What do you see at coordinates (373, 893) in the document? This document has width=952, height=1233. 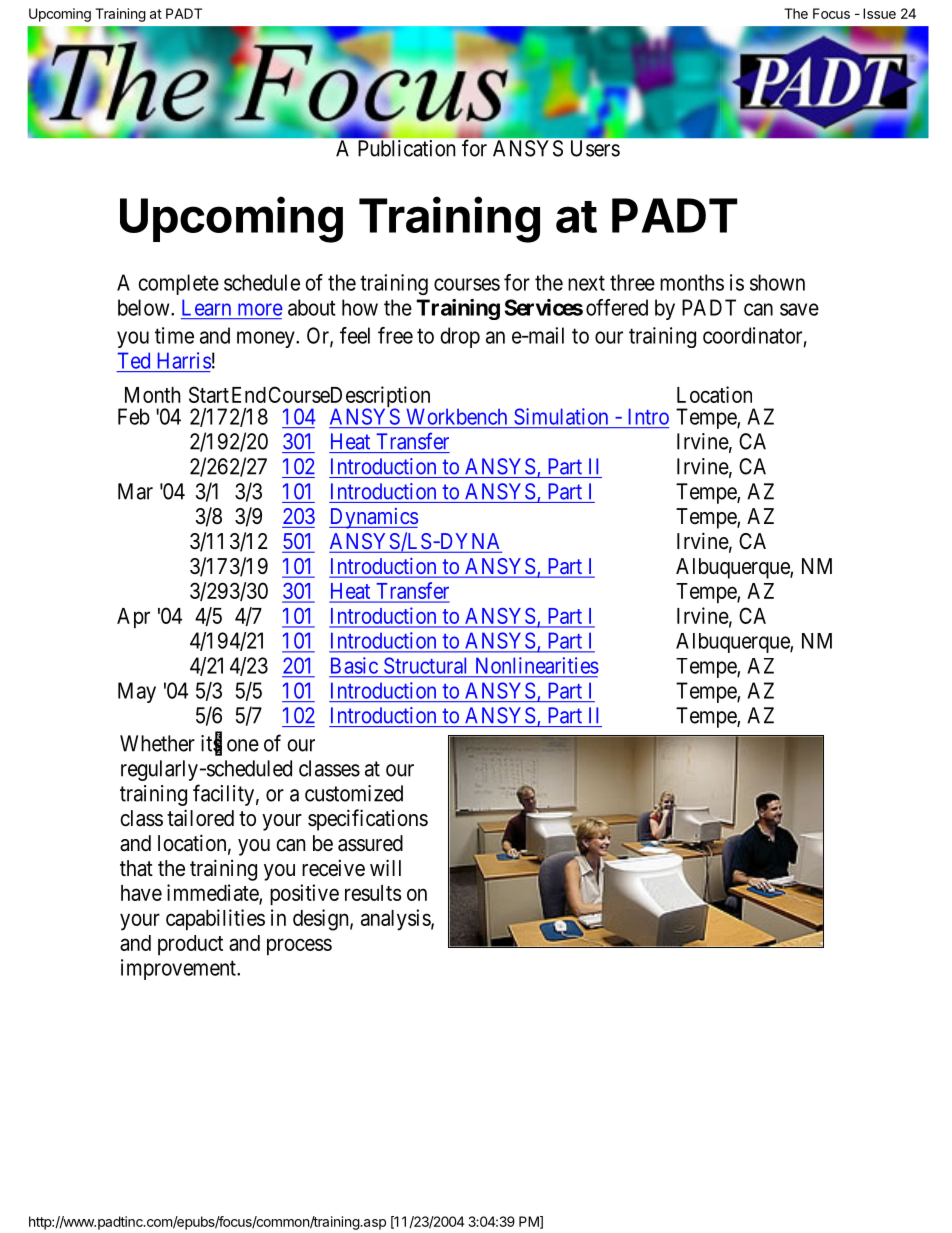 I see `results` at bounding box center [373, 893].
